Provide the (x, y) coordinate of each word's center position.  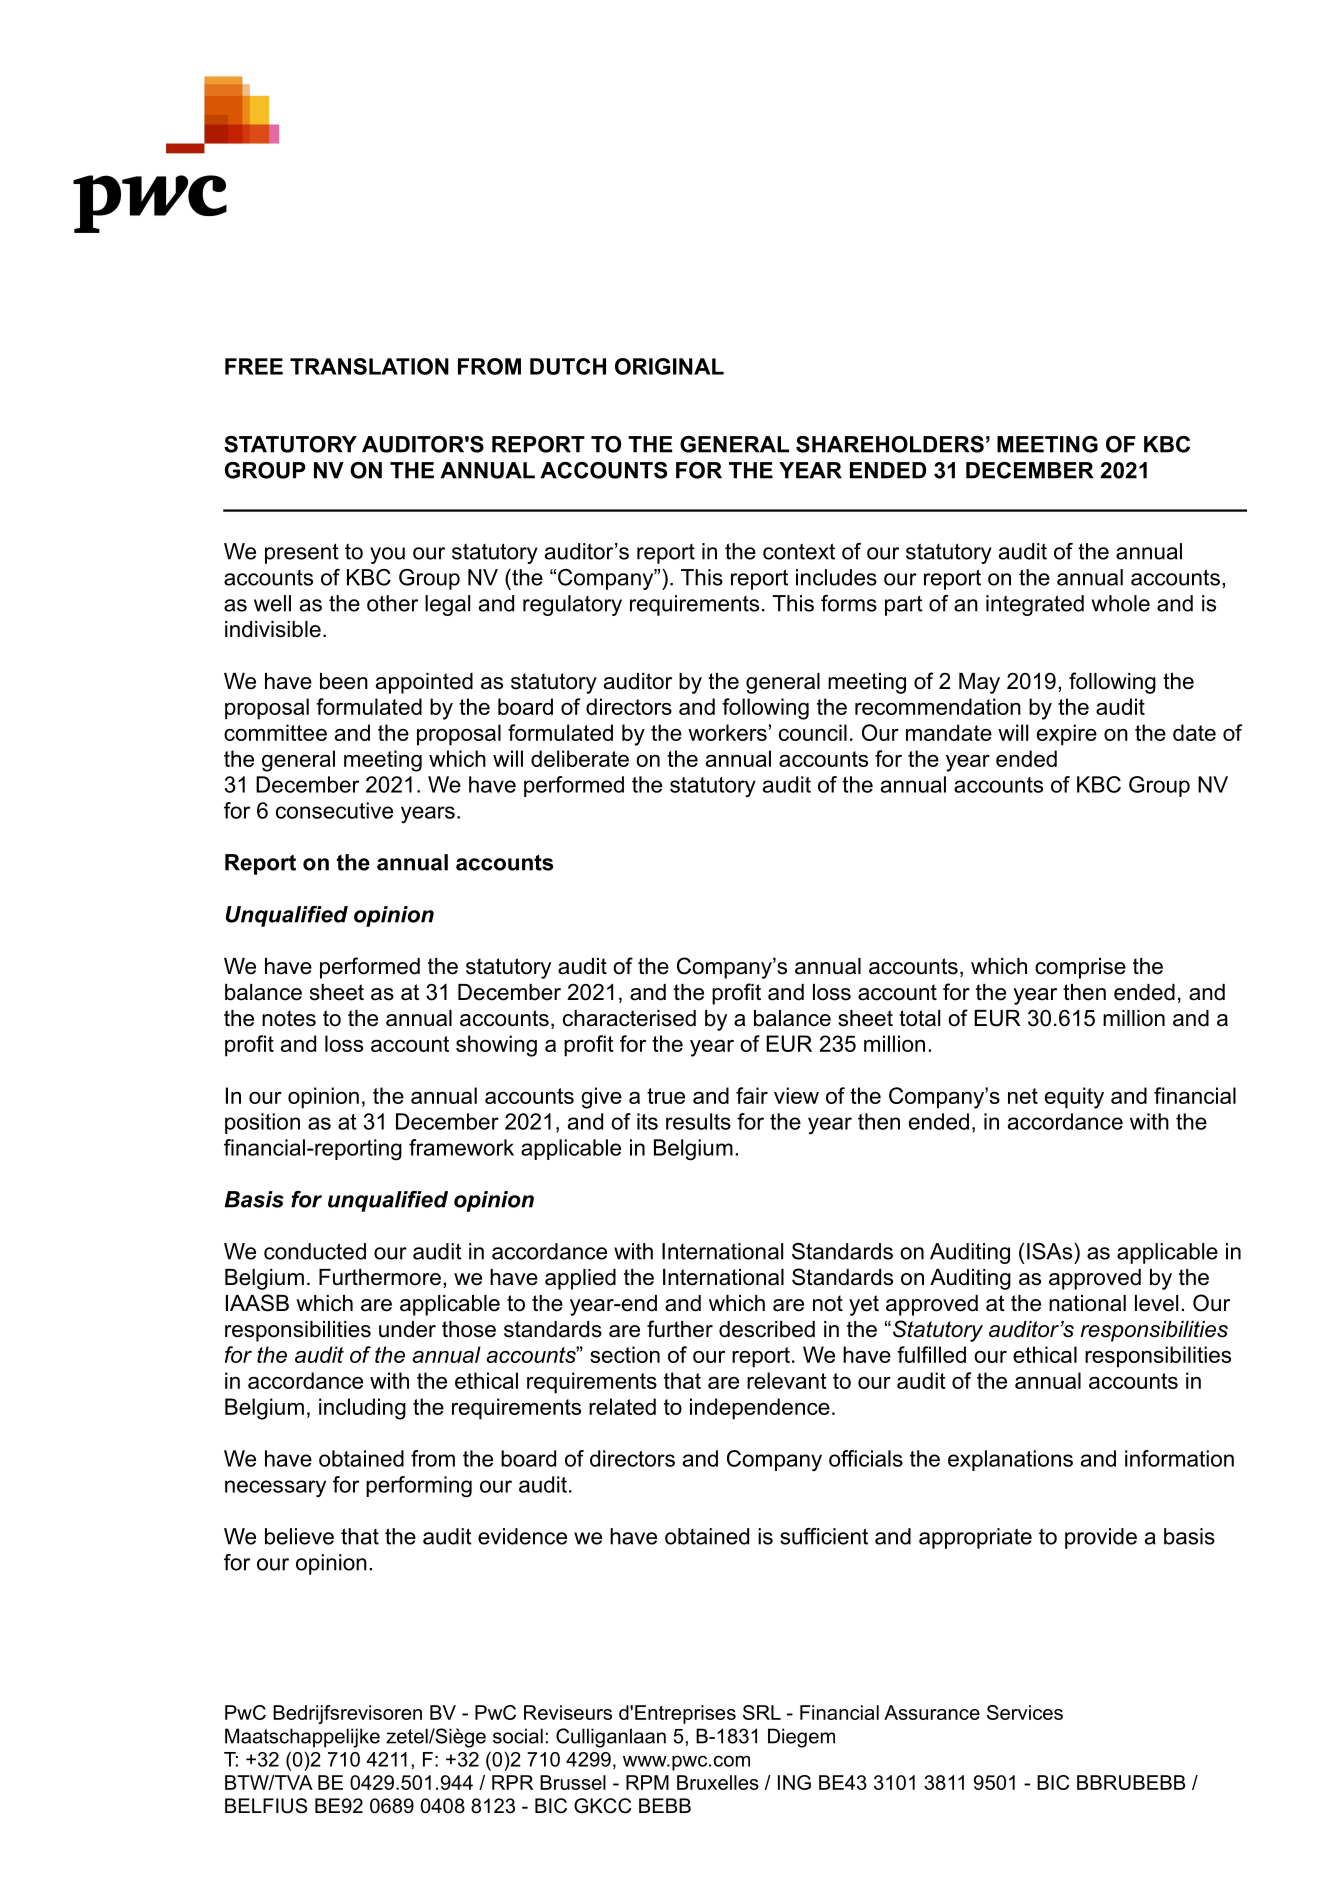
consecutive (334, 810)
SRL (762, 1712)
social (518, 1736)
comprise (1080, 968)
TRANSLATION (369, 366)
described (767, 1329)
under (407, 1329)
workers (727, 732)
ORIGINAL (669, 366)
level (1156, 1303)
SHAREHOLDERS (890, 444)
